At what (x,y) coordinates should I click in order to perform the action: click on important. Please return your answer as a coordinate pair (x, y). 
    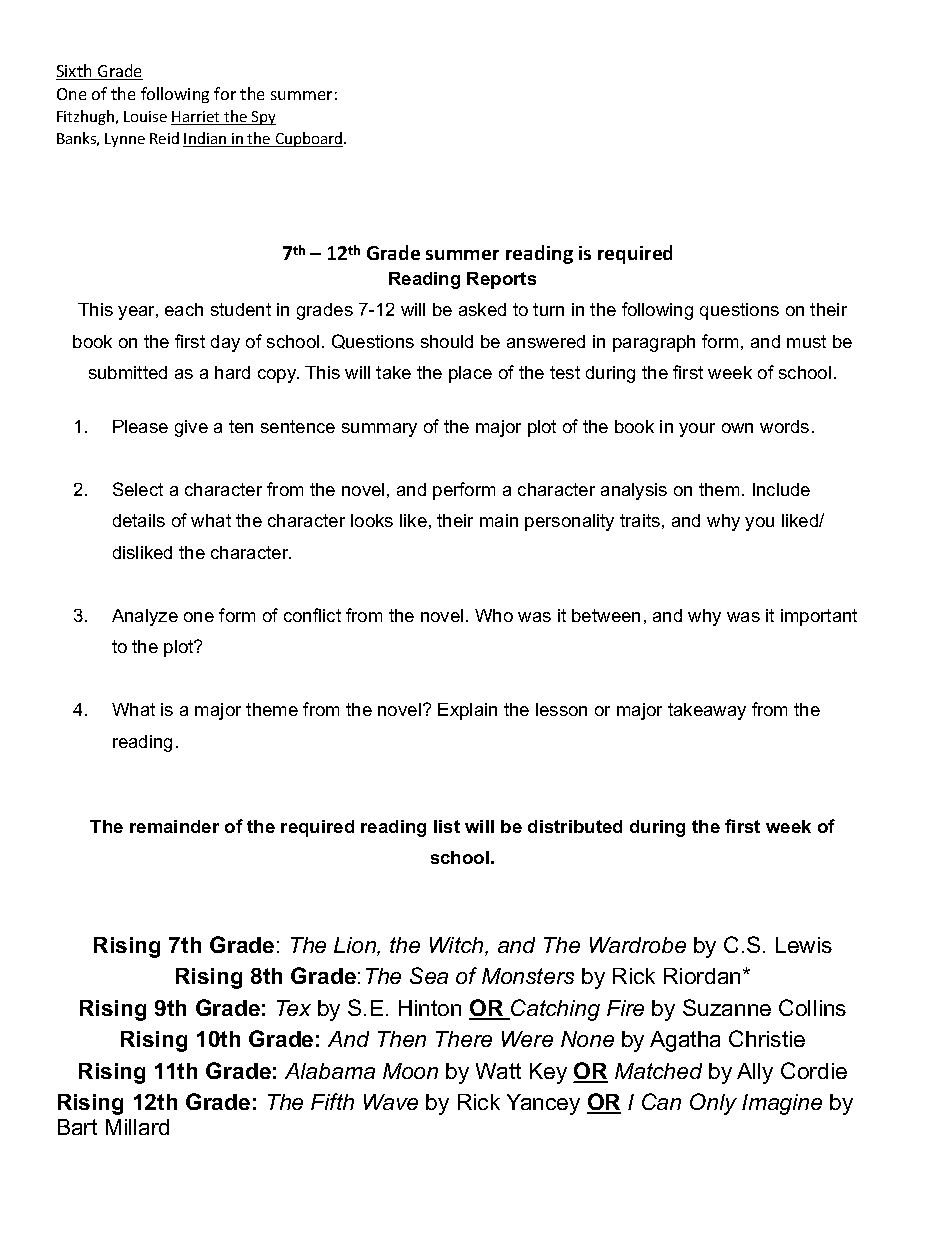
    Looking at the image, I should click on (819, 617).
